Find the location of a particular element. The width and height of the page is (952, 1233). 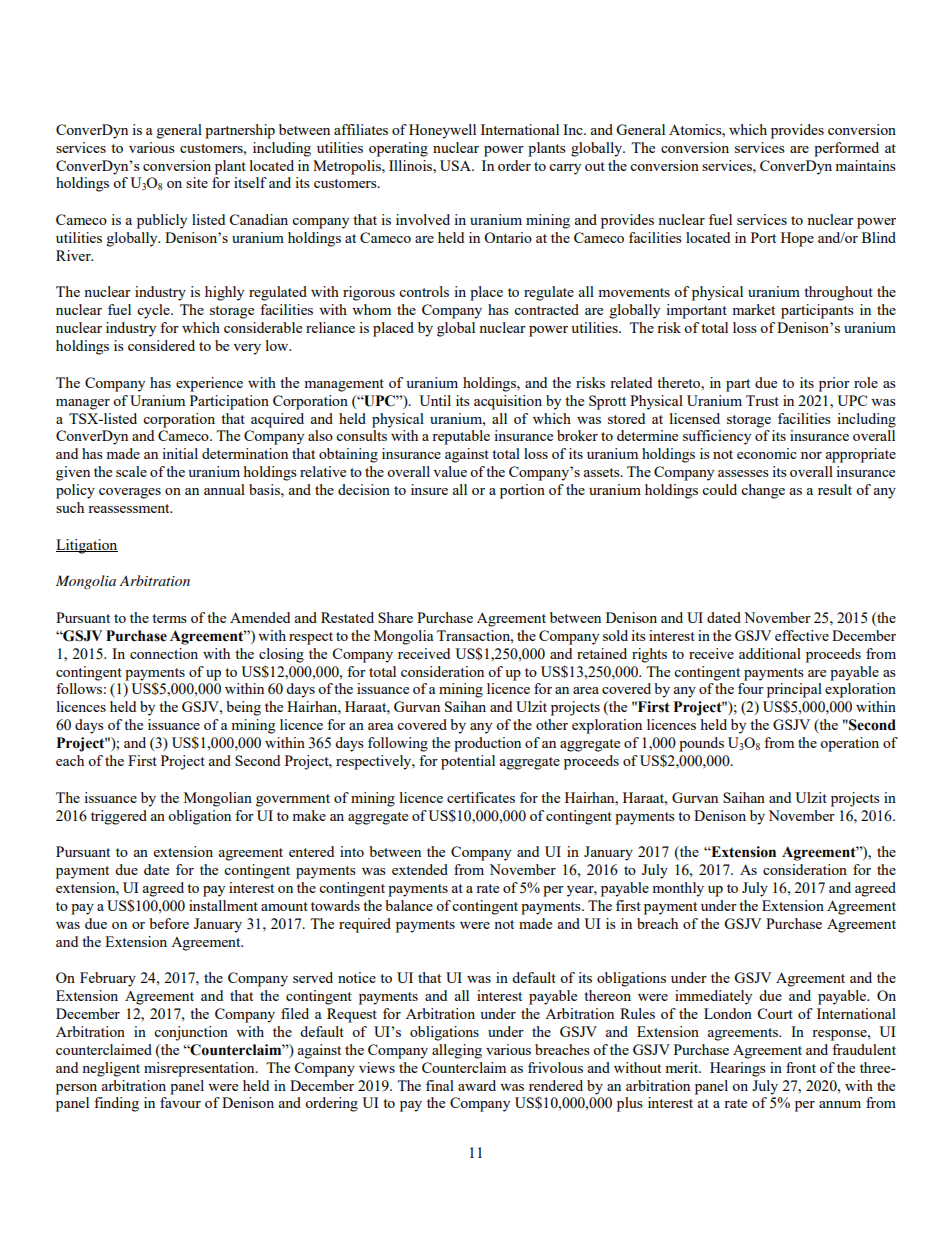

misrepresentation is located at coordinates (200, 1069).
